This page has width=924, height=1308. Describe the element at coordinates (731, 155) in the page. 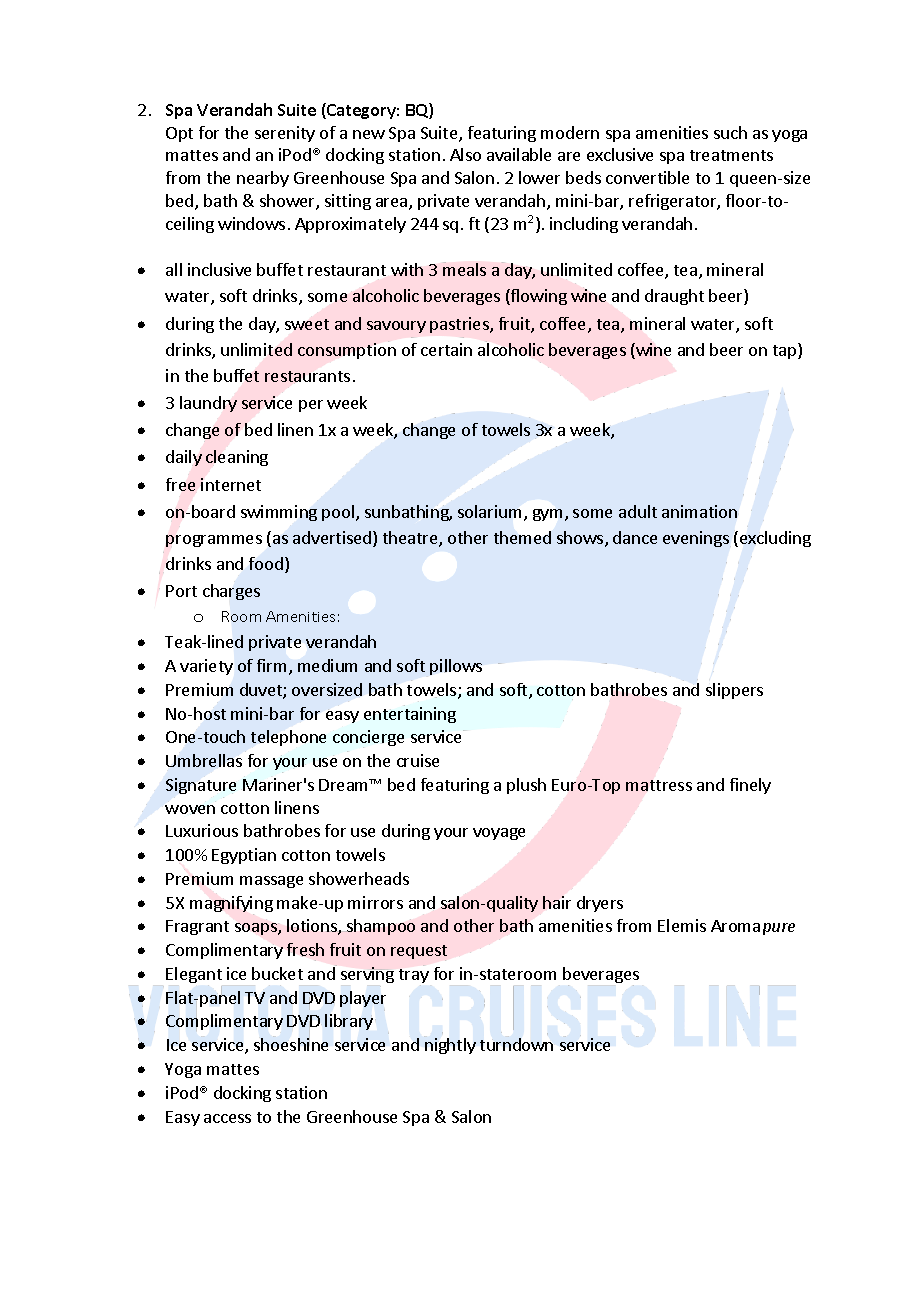

I see `treatments` at that location.
